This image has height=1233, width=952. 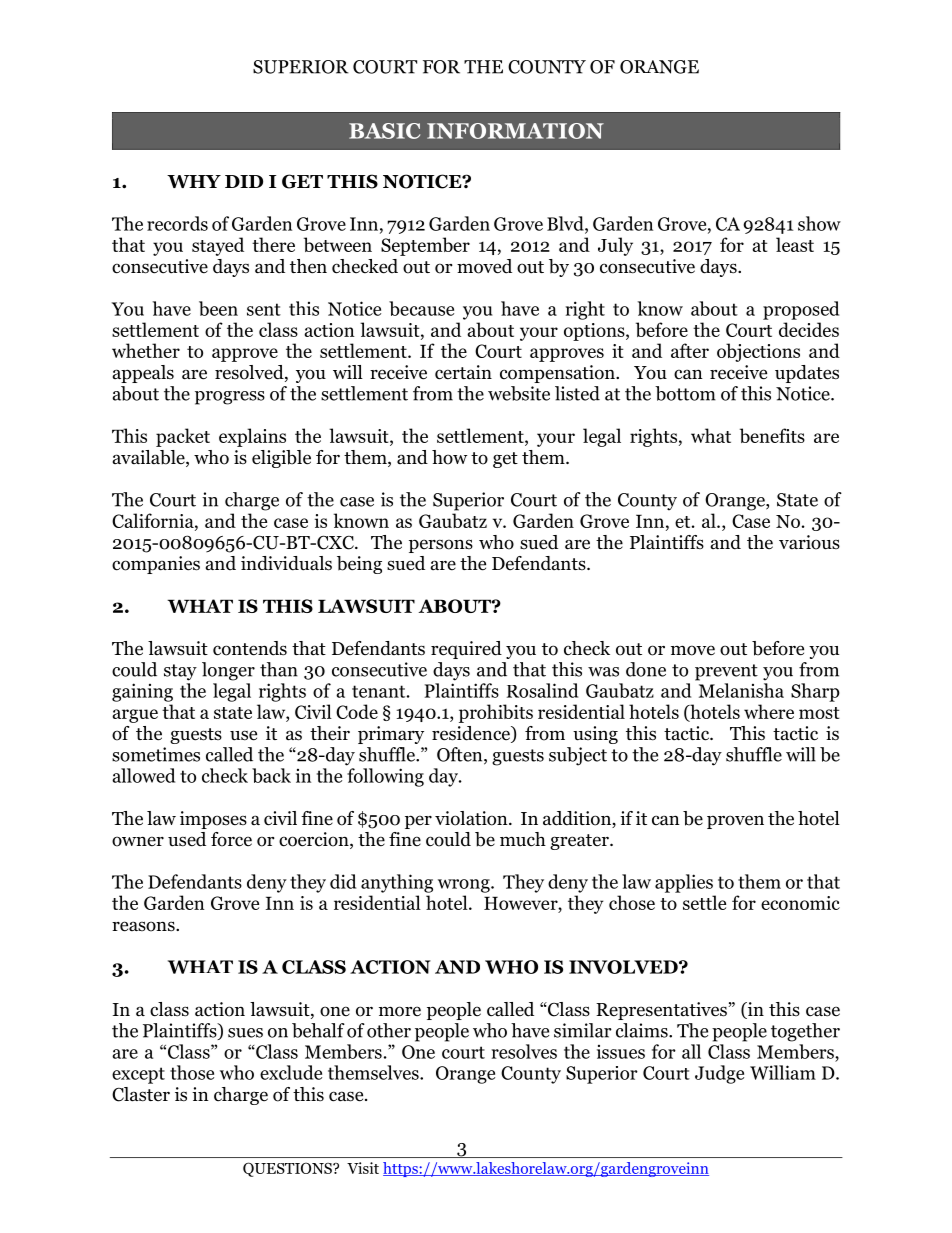 I want to click on Visit, so click(x=363, y=1168).
